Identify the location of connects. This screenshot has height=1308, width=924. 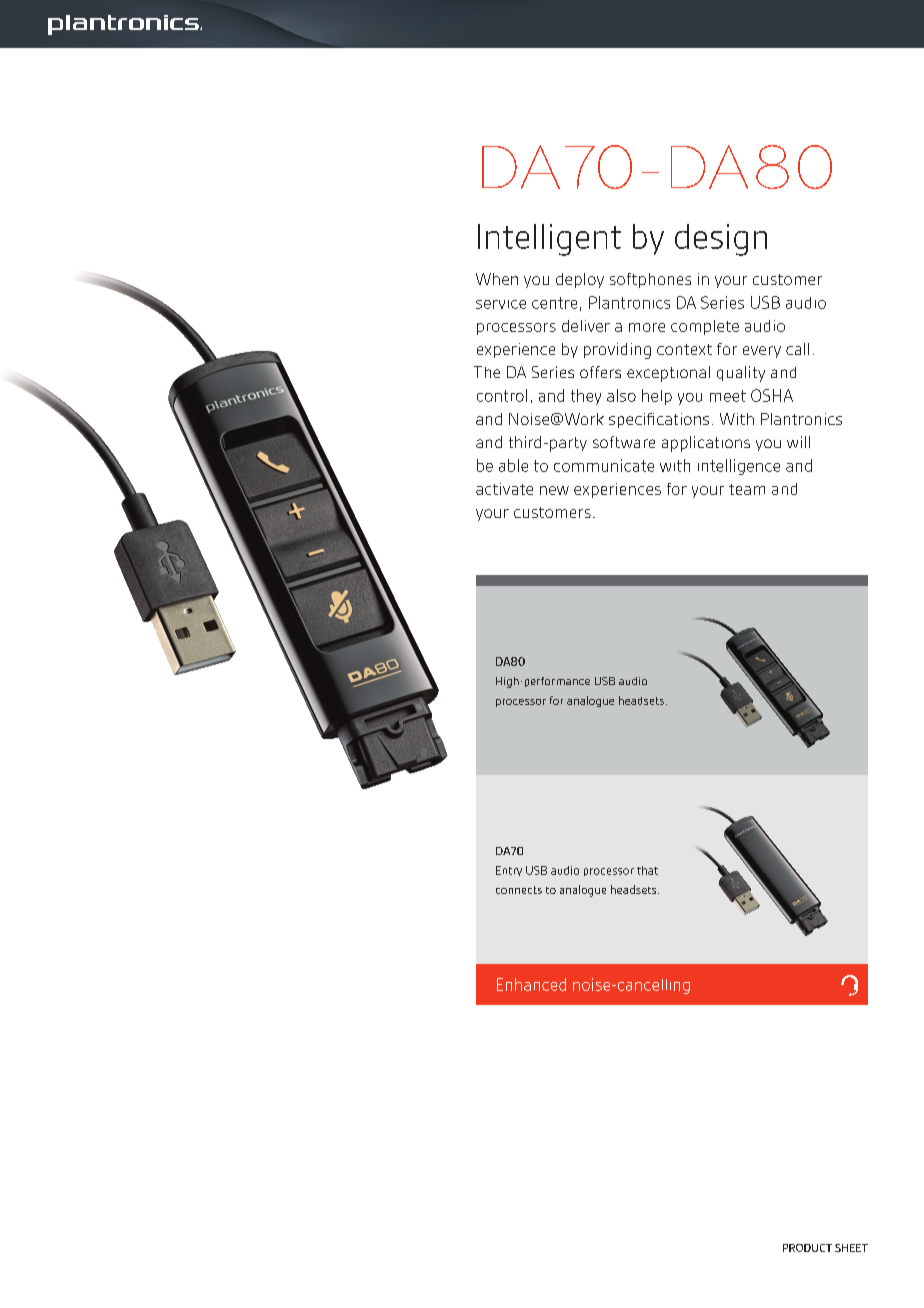
(519, 890).
